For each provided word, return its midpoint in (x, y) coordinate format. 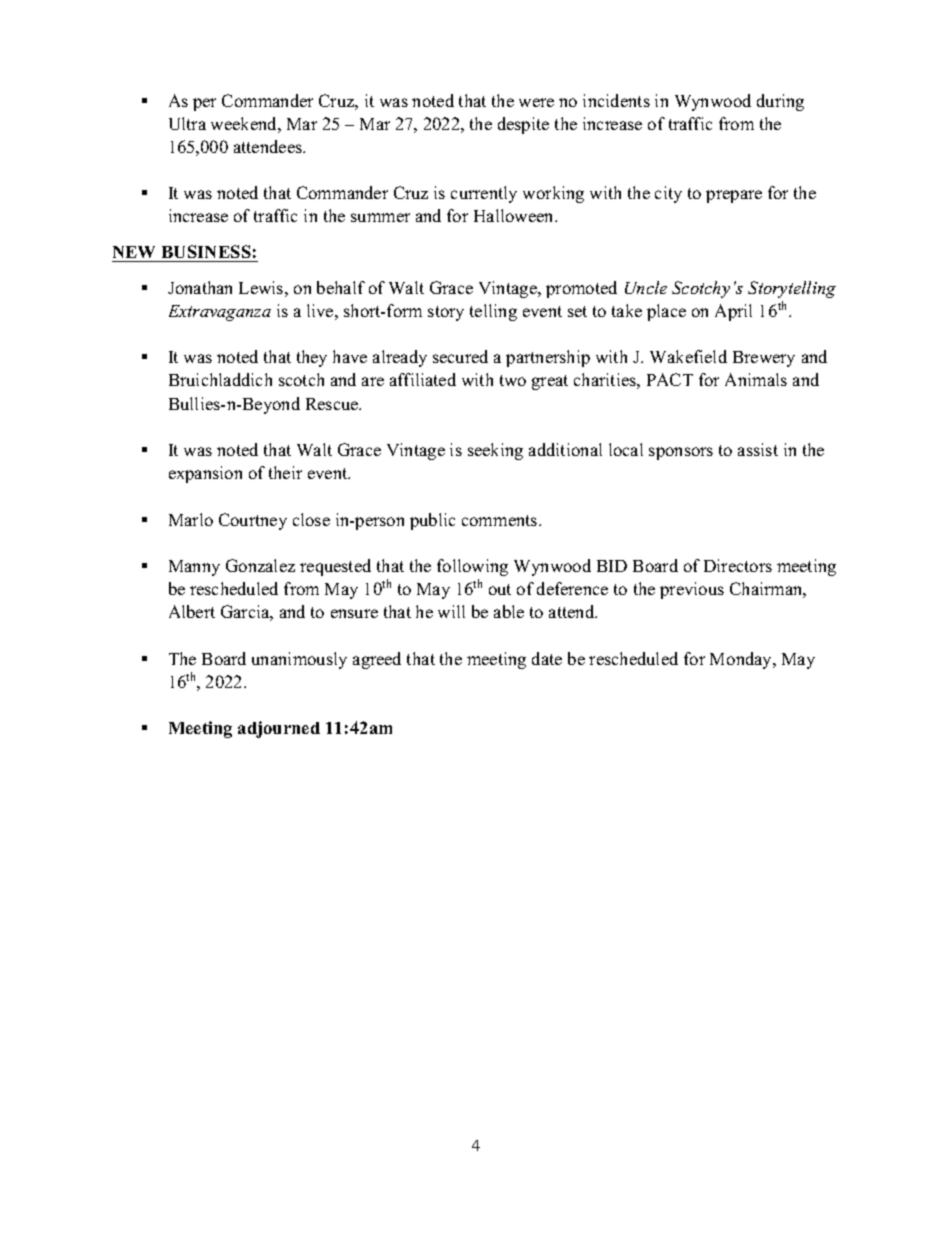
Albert (192, 611)
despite (523, 125)
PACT (670, 379)
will (451, 611)
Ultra (187, 123)
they (312, 358)
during (780, 102)
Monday (742, 660)
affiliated (423, 379)
